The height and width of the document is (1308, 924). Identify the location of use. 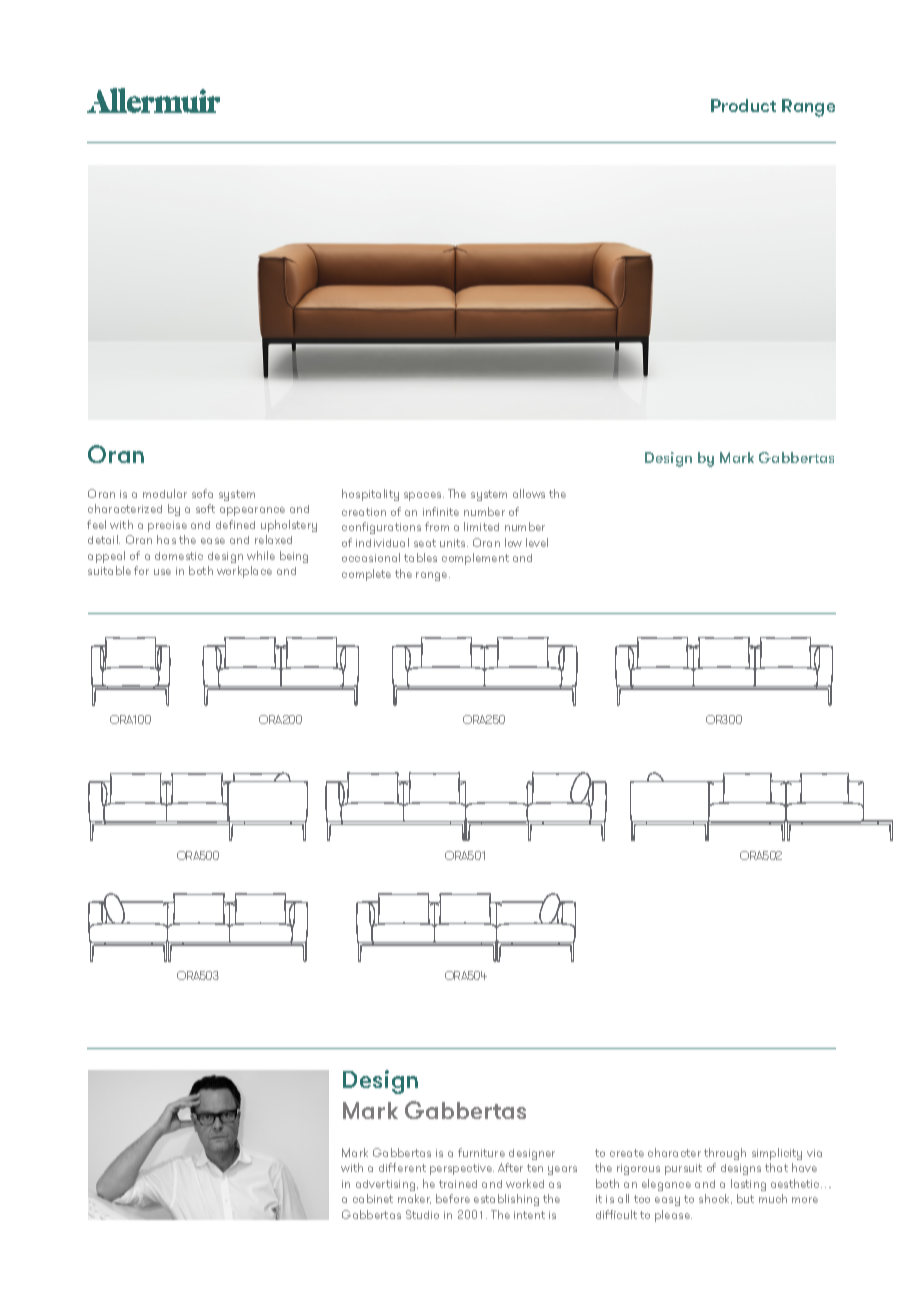
(162, 572).
